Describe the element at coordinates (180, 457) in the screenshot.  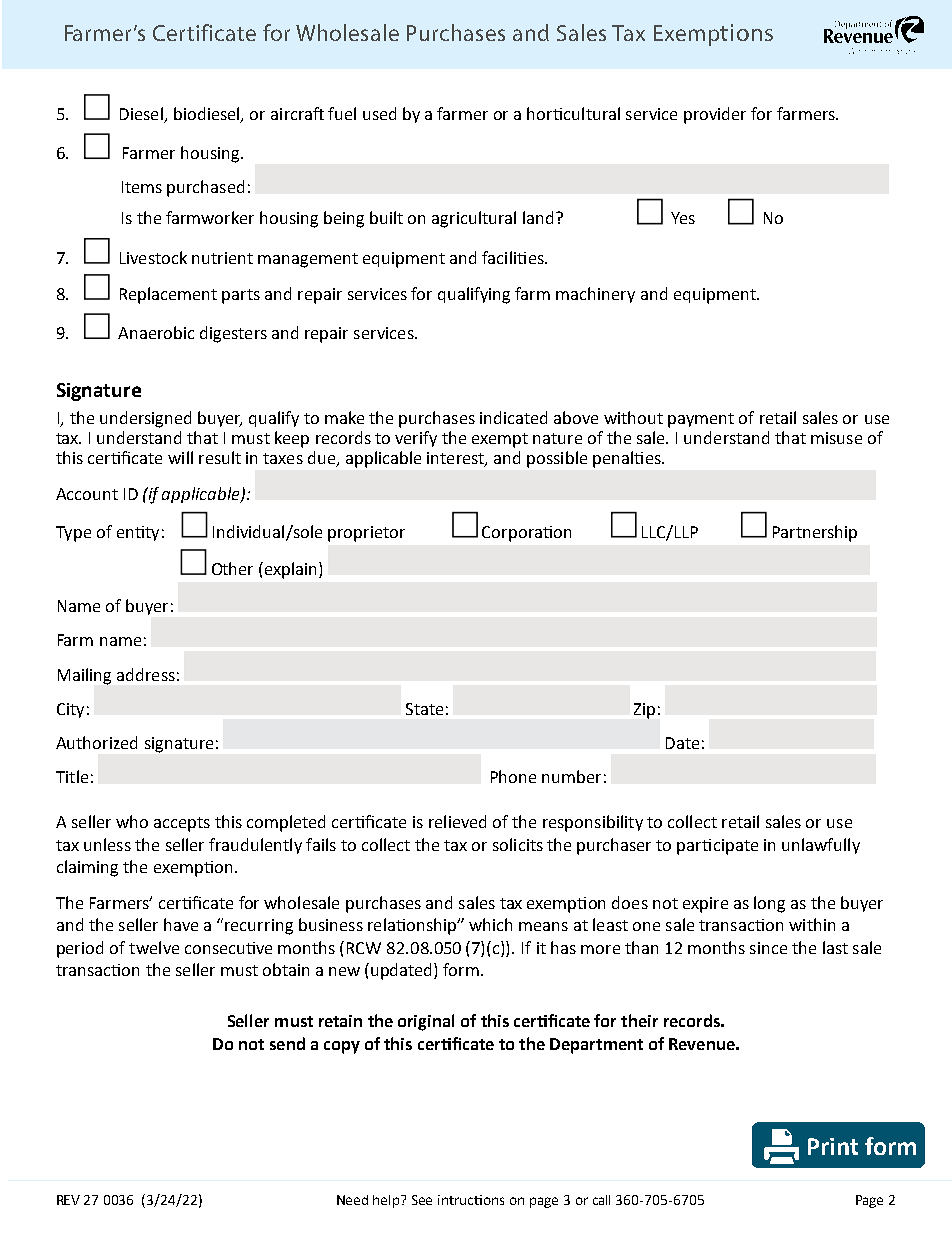
I see `will` at that location.
